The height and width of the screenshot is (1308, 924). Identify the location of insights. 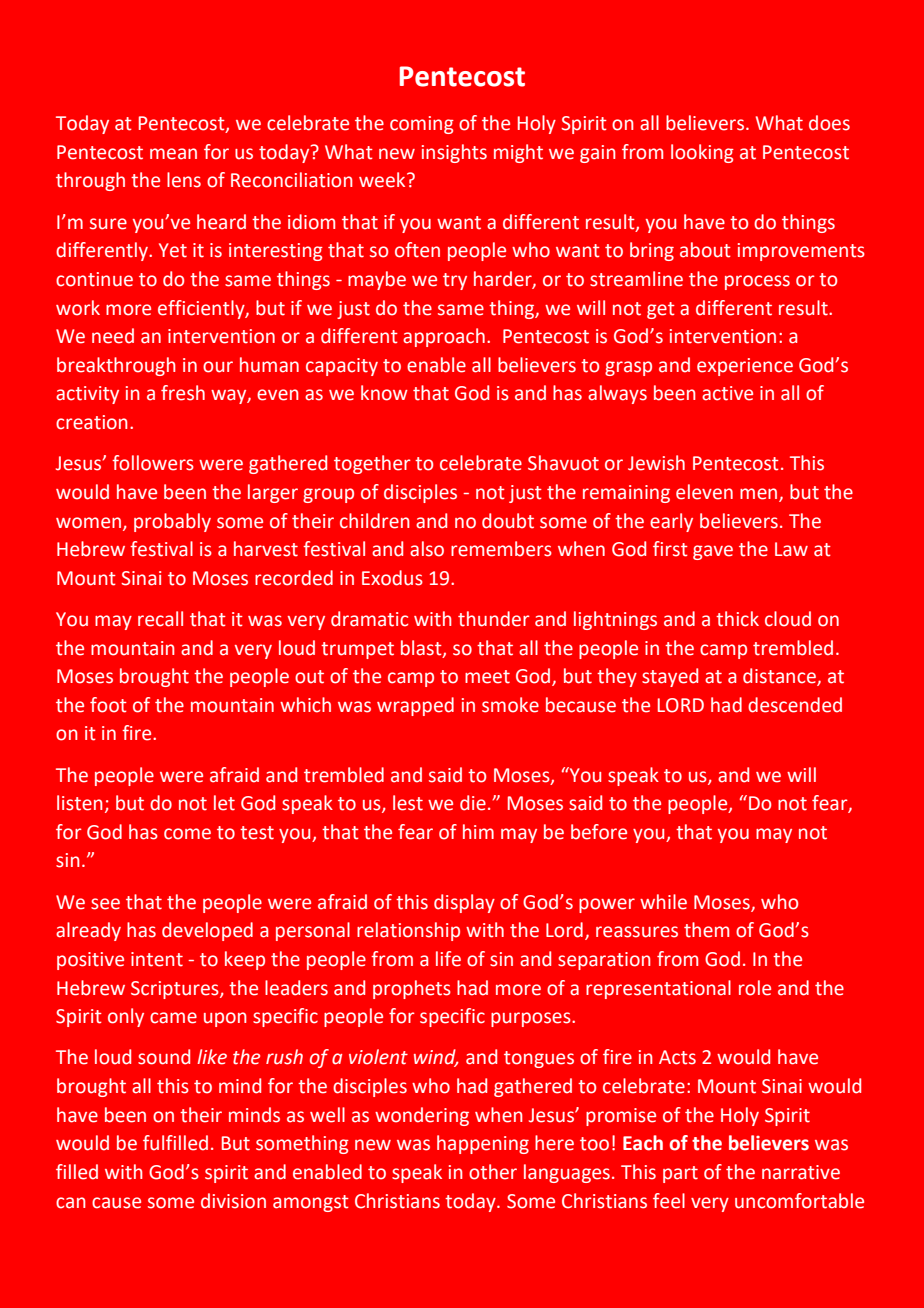
(454, 153).
